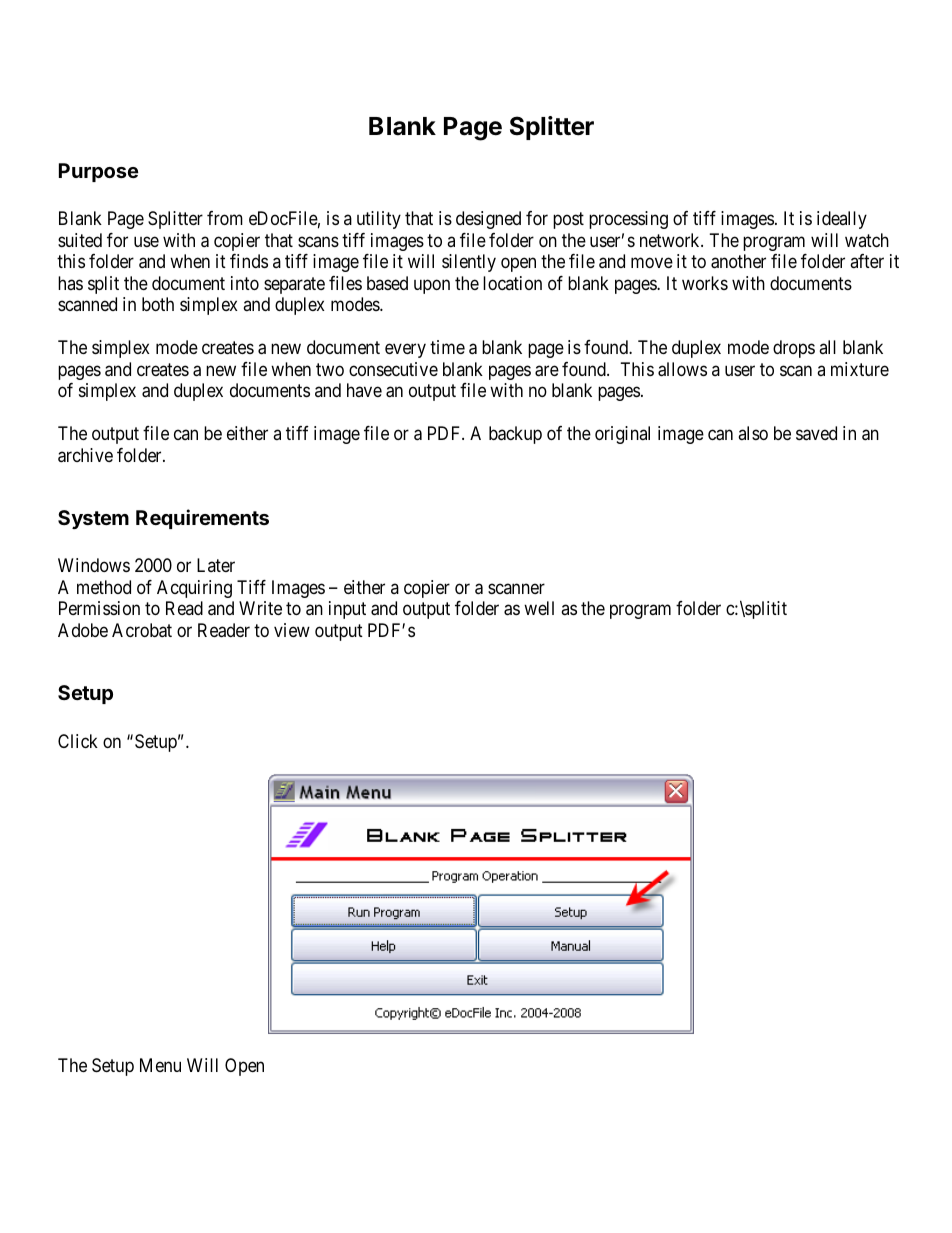 The height and width of the screenshot is (1233, 952). Describe the element at coordinates (842, 220) in the screenshot. I see `ideally` at that location.
